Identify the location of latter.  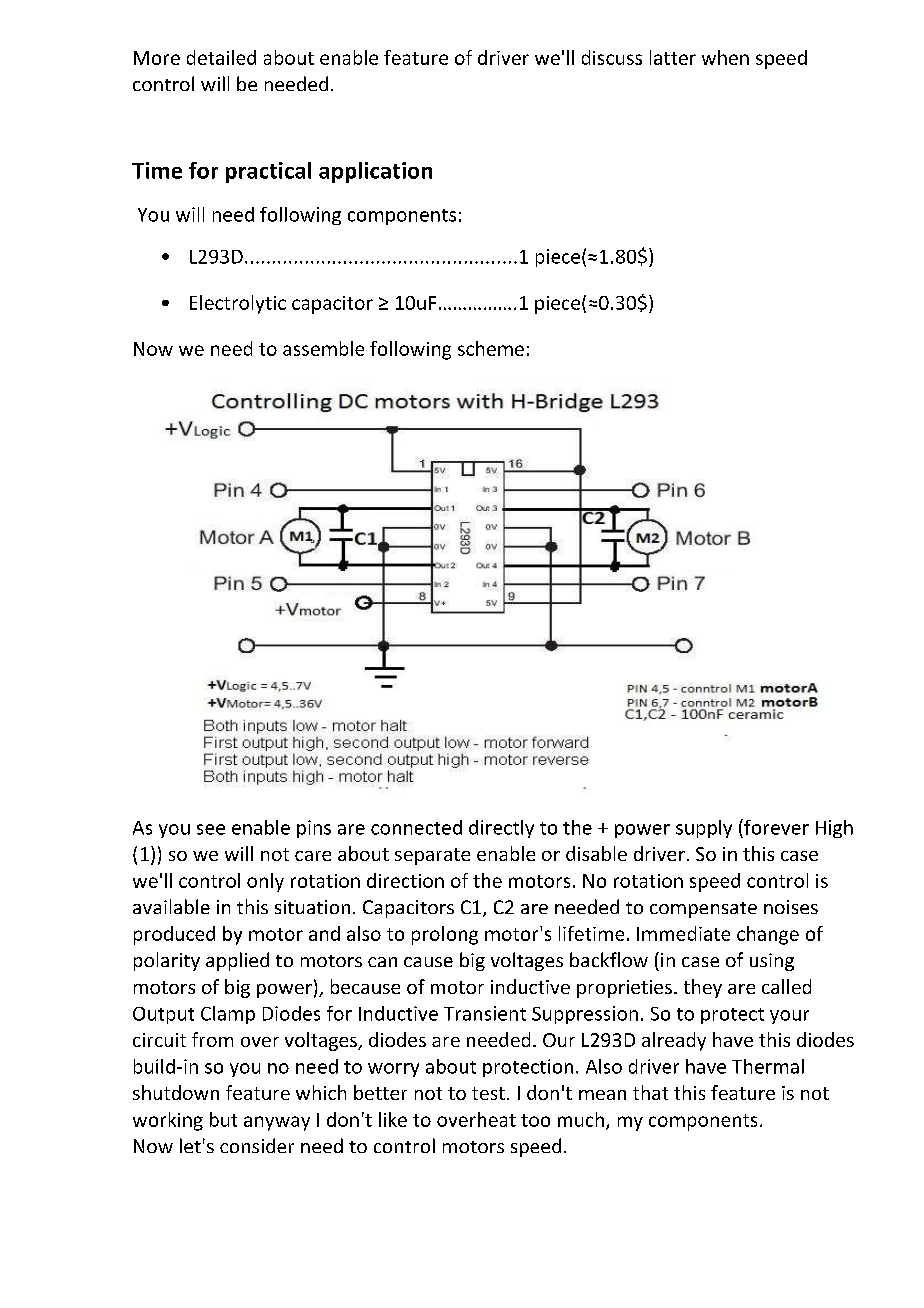
(673, 57).
